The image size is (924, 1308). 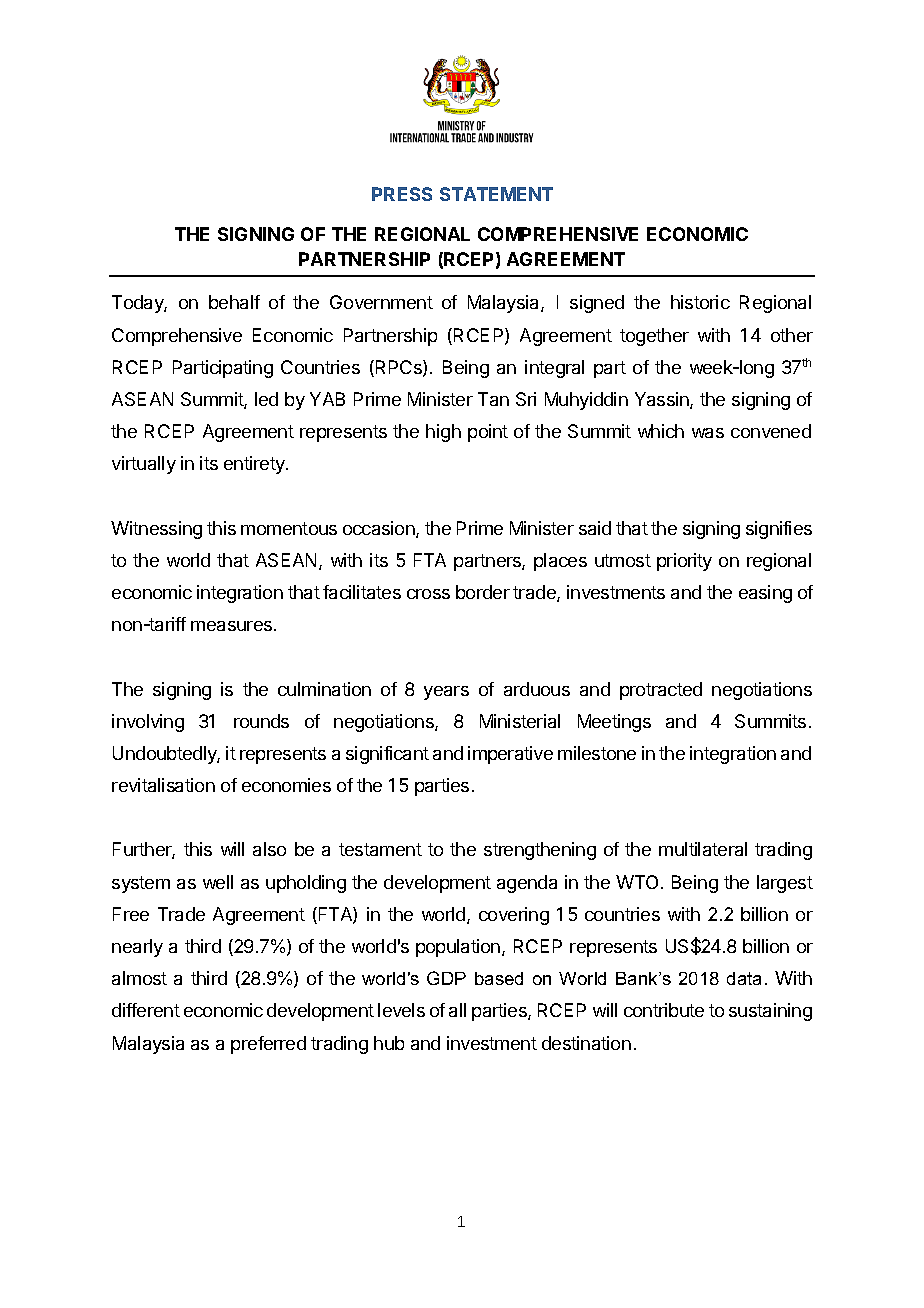 I want to click on high, so click(x=443, y=433).
